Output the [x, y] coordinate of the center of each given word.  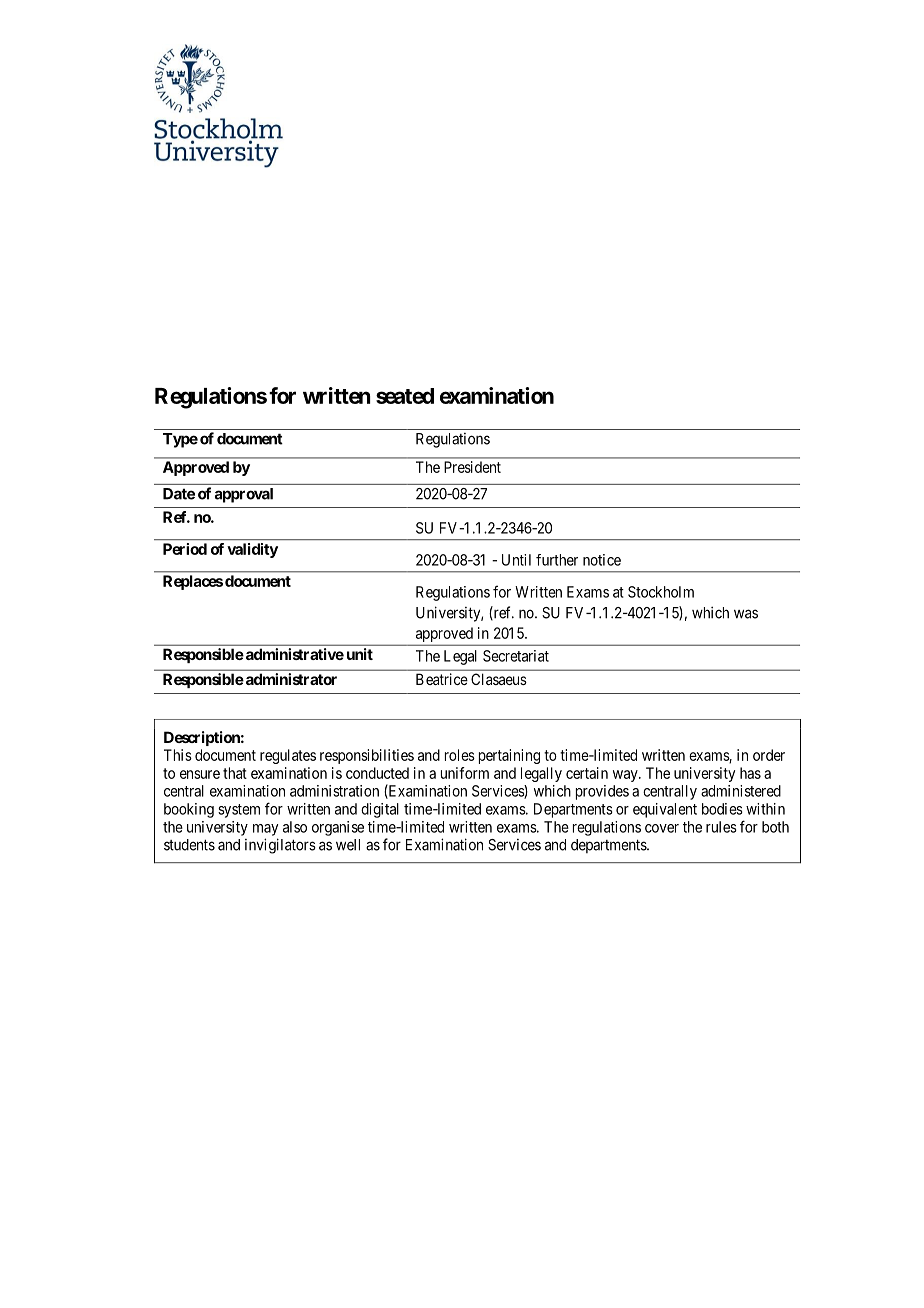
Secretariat [516, 656]
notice [602, 560]
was [746, 614]
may [265, 830]
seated [405, 396]
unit [360, 654]
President [472, 467]
